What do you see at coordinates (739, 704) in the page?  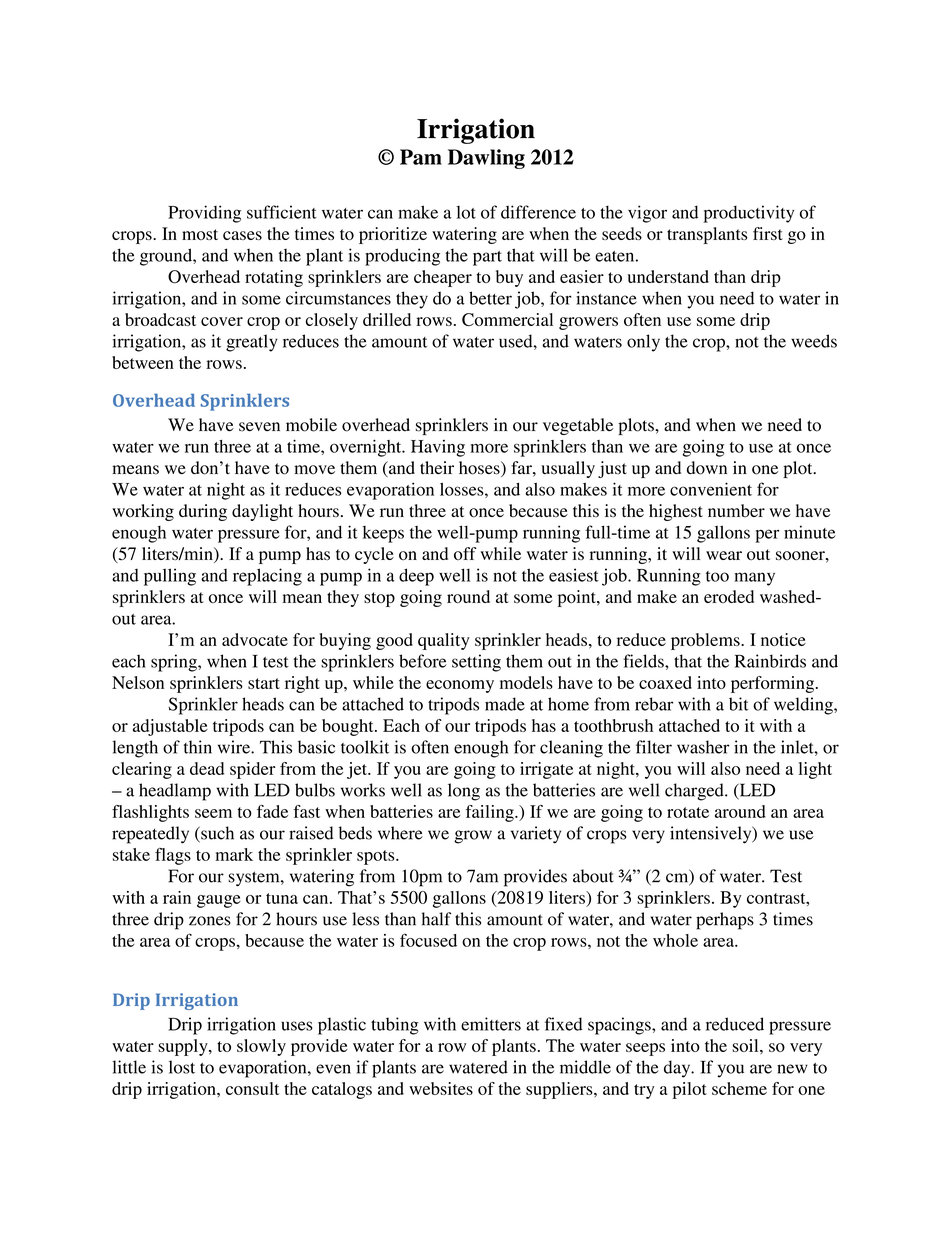 I see `bit` at bounding box center [739, 704].
